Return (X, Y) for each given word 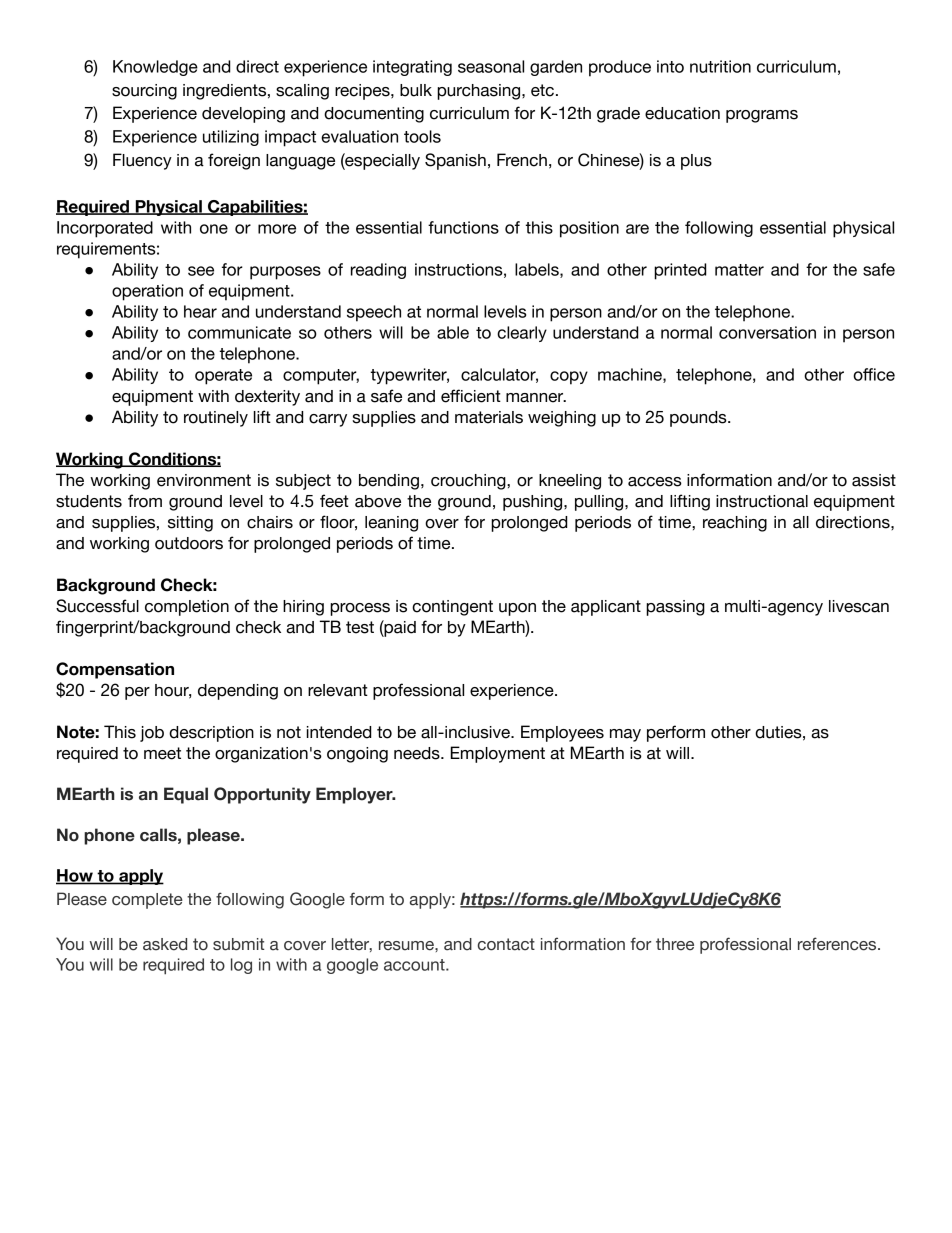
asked (165, 944)
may (625, 735)
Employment (498, 754)
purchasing (480, 92)
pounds (699, 419)
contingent (452, 608)
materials (489, 417)
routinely (216, 419)
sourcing (144, 92)
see (201, 271)
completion (187, 608)
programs (762, 116)
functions (463, 227)
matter (739, 270)
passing (675, 608)
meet (162, 753)
